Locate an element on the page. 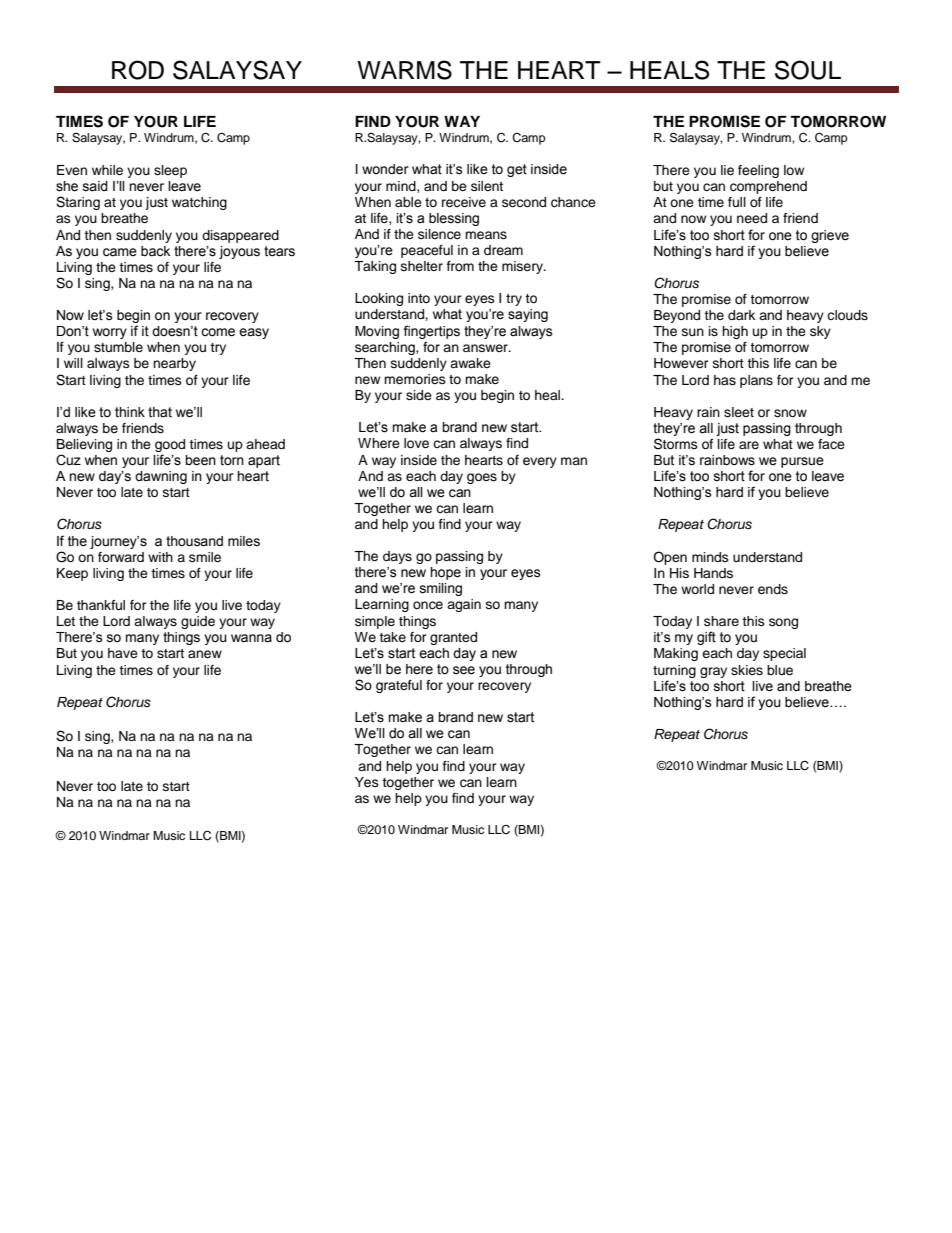 The image size is (952, 1233). WARMS is located at coordinates (404, 70).
